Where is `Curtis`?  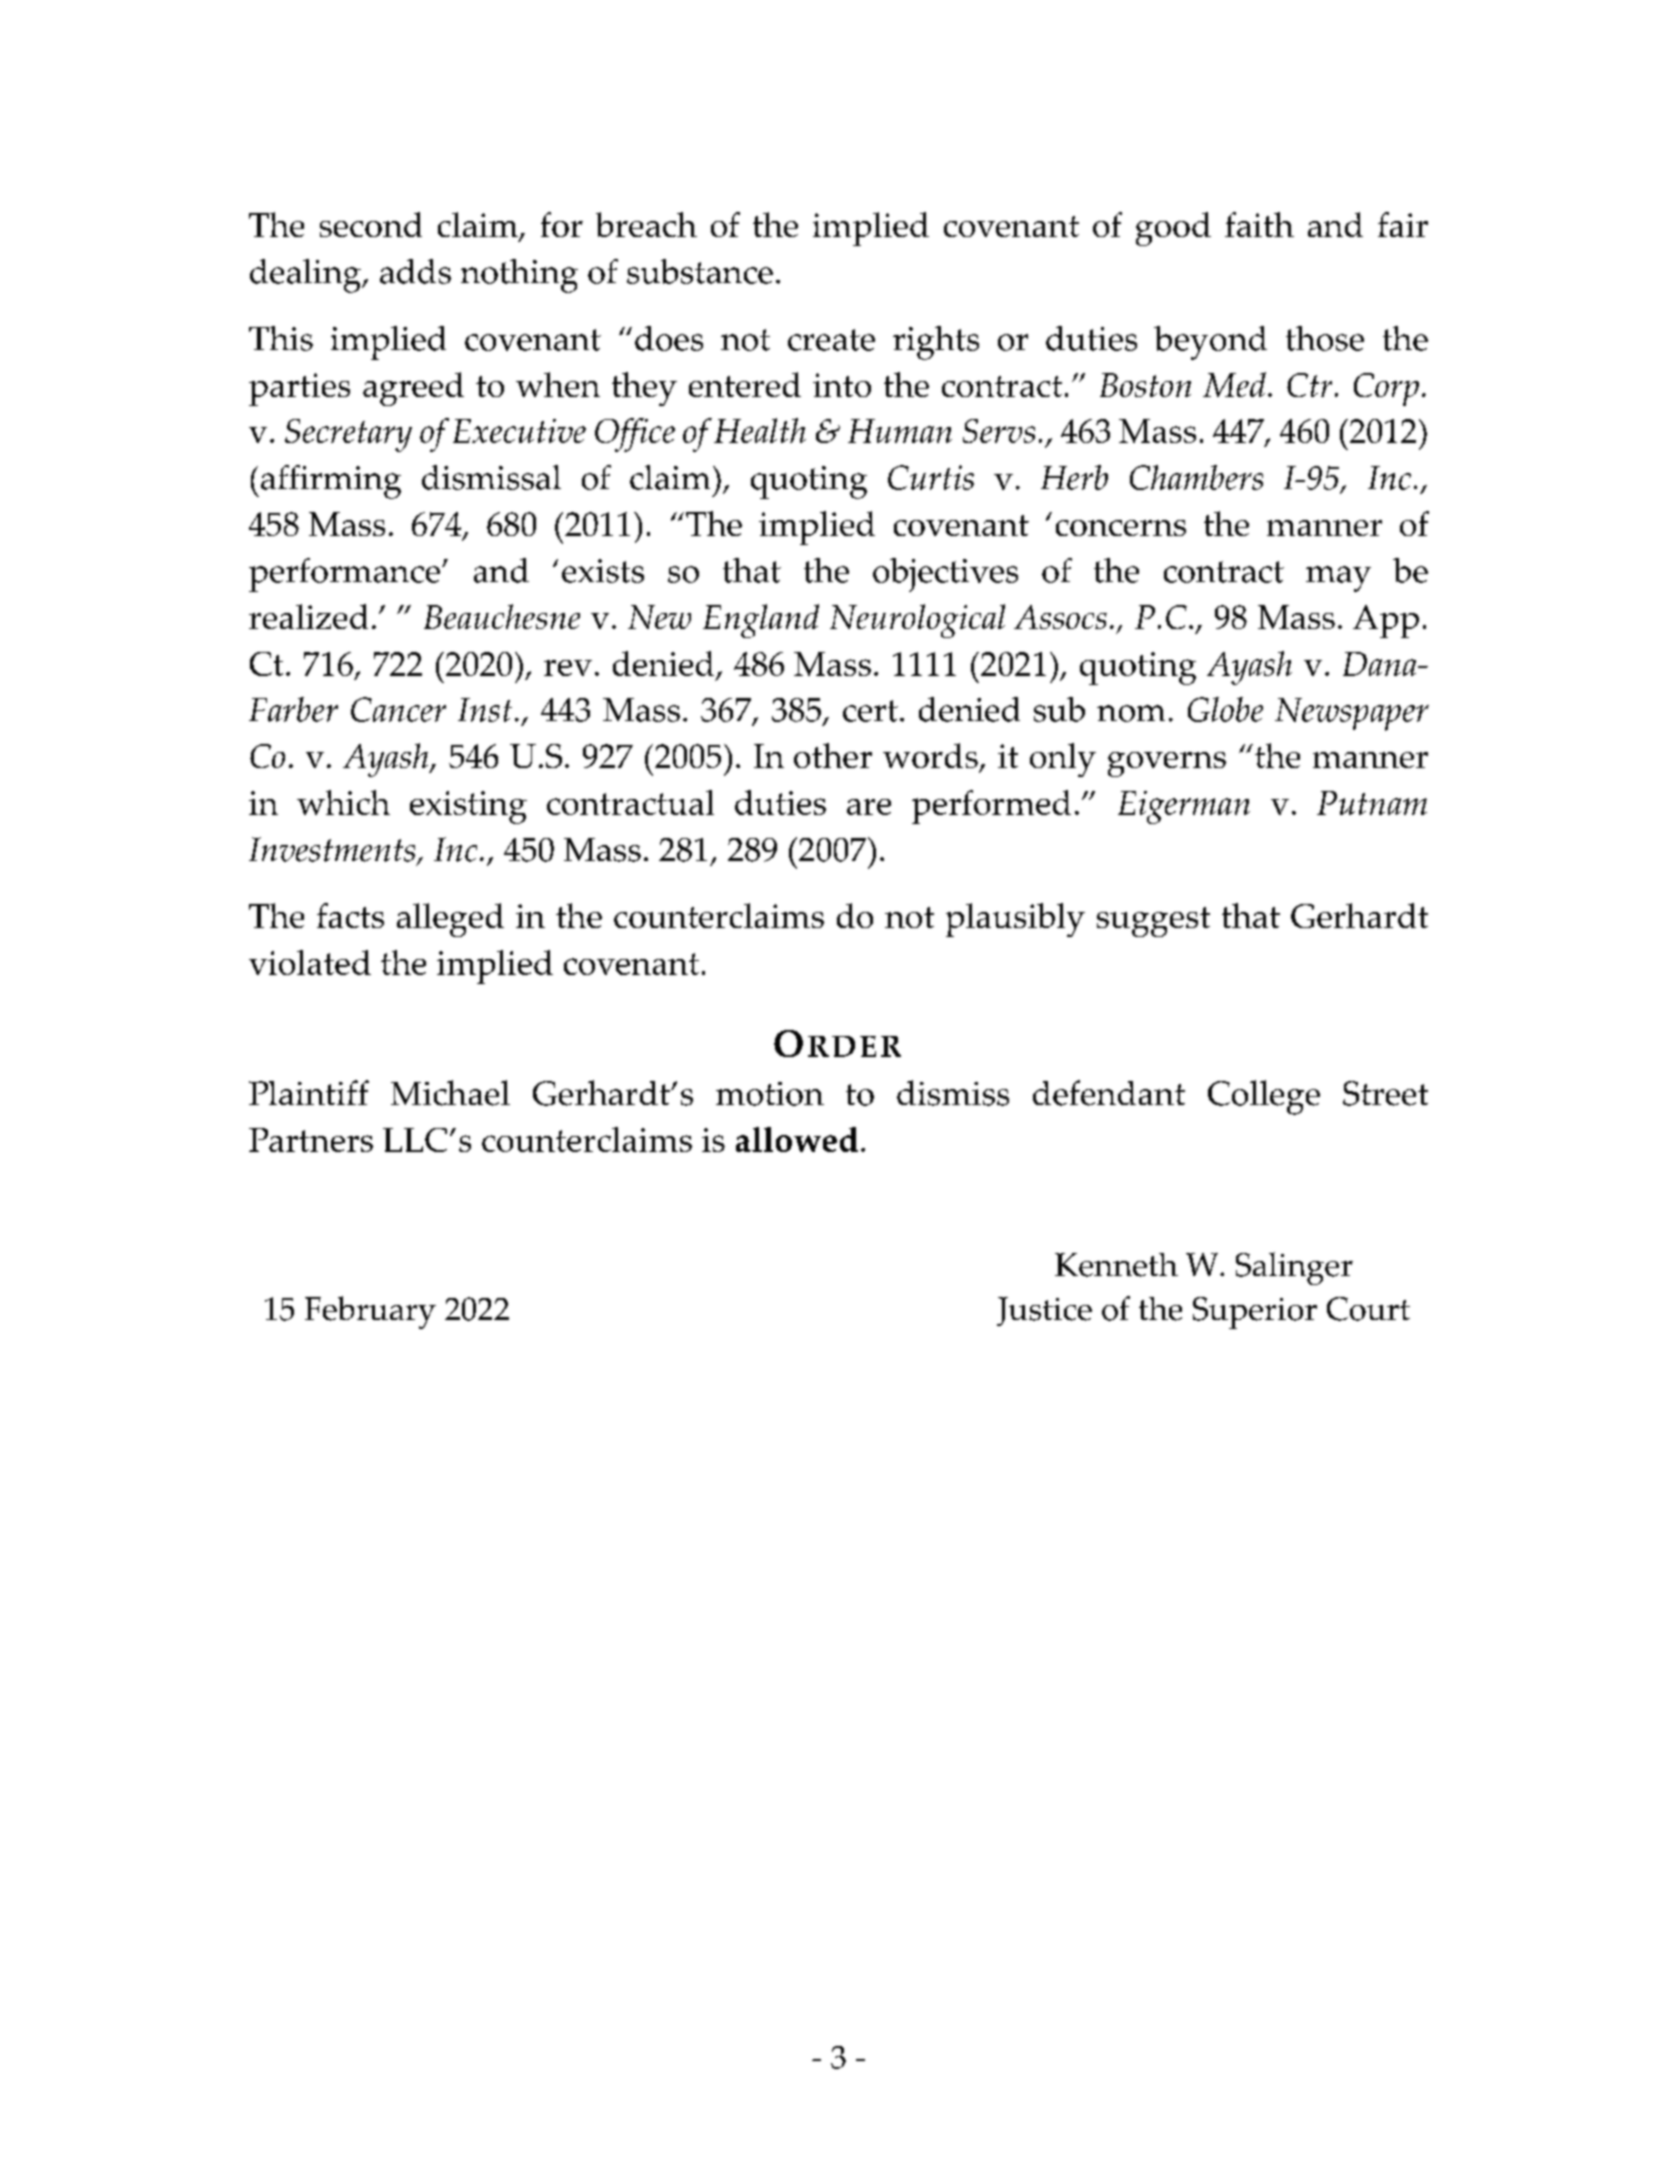
Curtis is located at coordinates (931, 477).
